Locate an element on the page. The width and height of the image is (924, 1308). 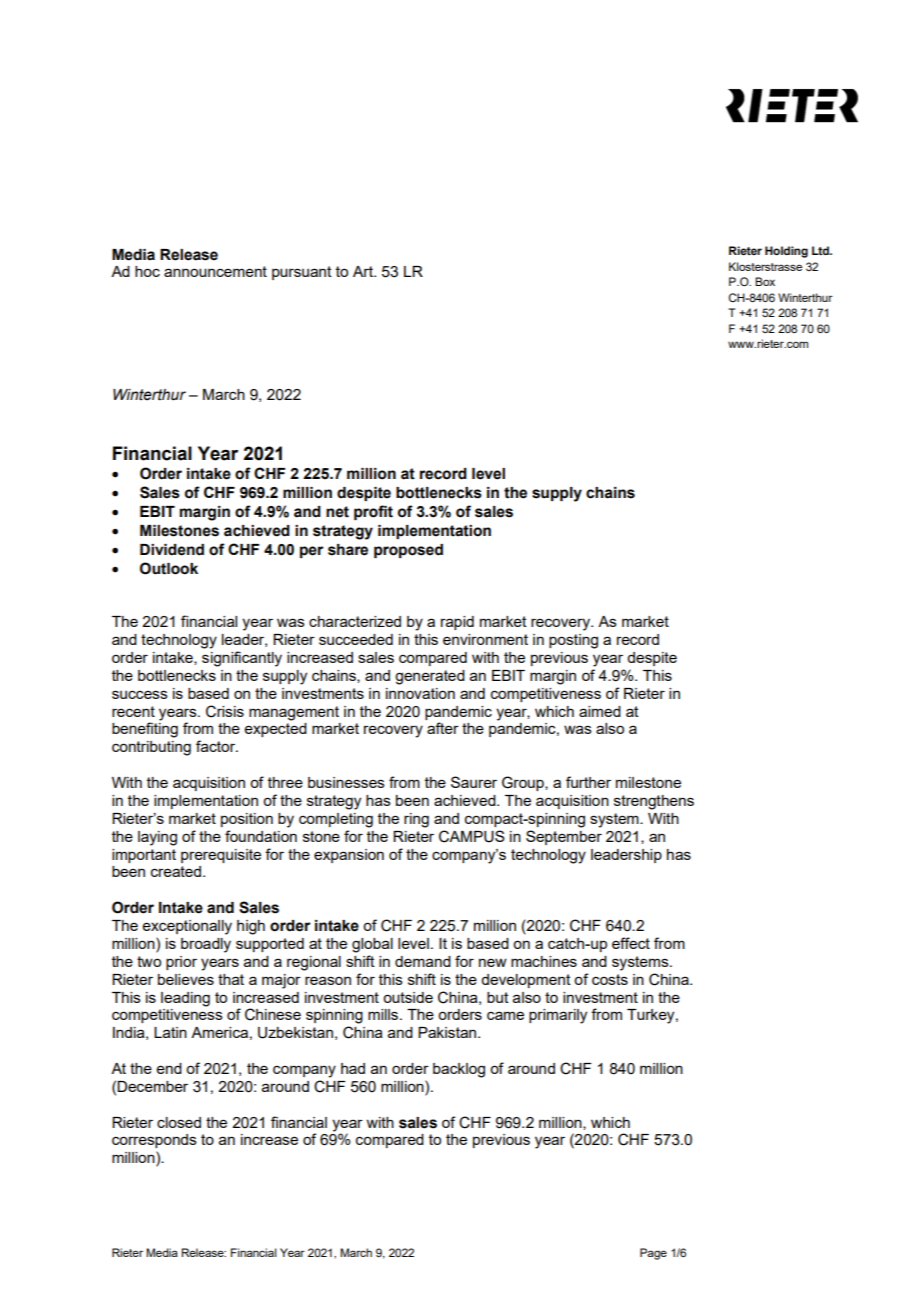
that is located at coordinates (231, 979).
